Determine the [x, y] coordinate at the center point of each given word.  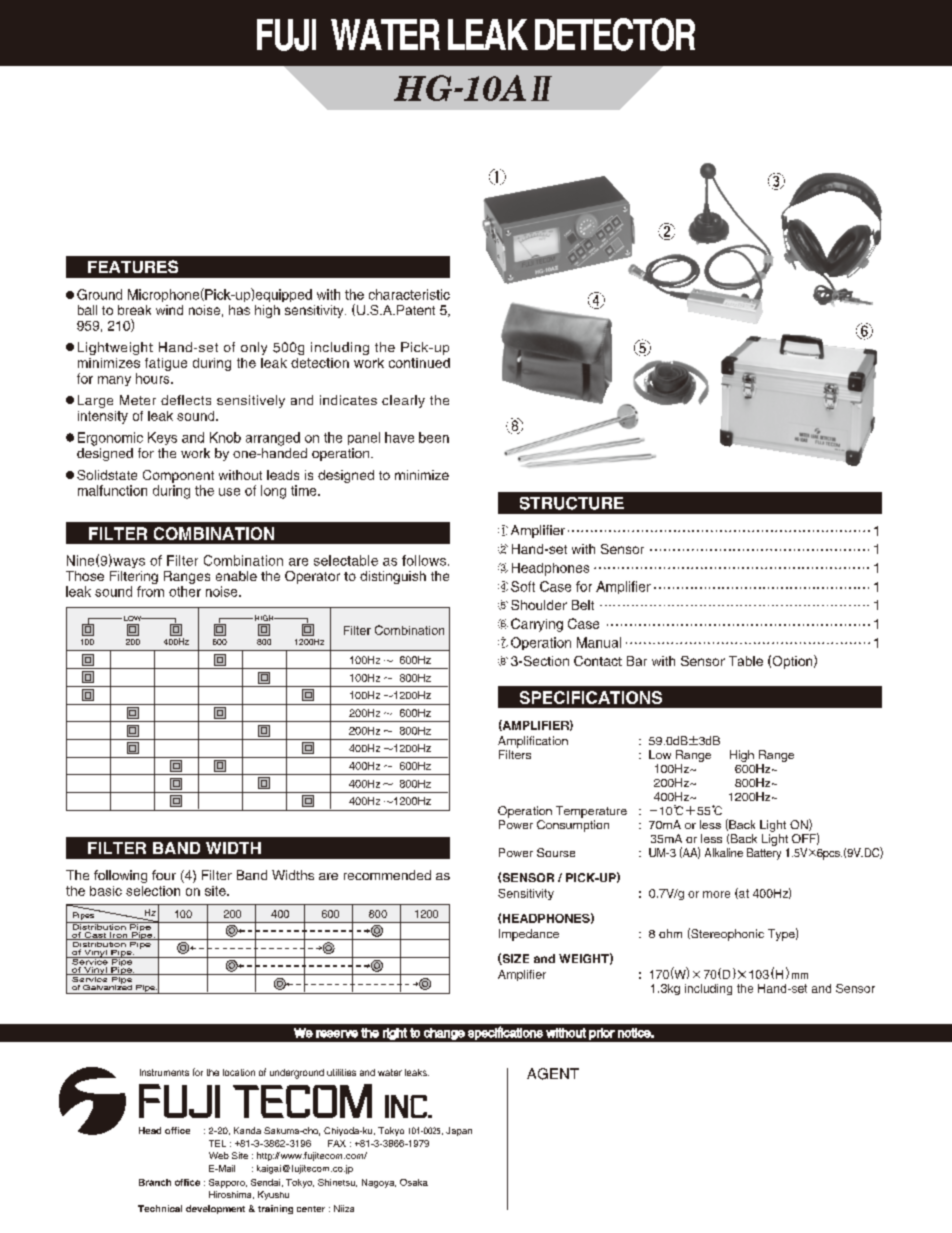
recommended [387, 875]
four [164, 875]
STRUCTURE [572, 503]
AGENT [553, 1074]
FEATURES [133, 266]
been [434, 437]
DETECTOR [615, 34]
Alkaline [724, 852]
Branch [155, 1182]
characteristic [409, 294]
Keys [162, 438]
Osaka [414, 1182]
